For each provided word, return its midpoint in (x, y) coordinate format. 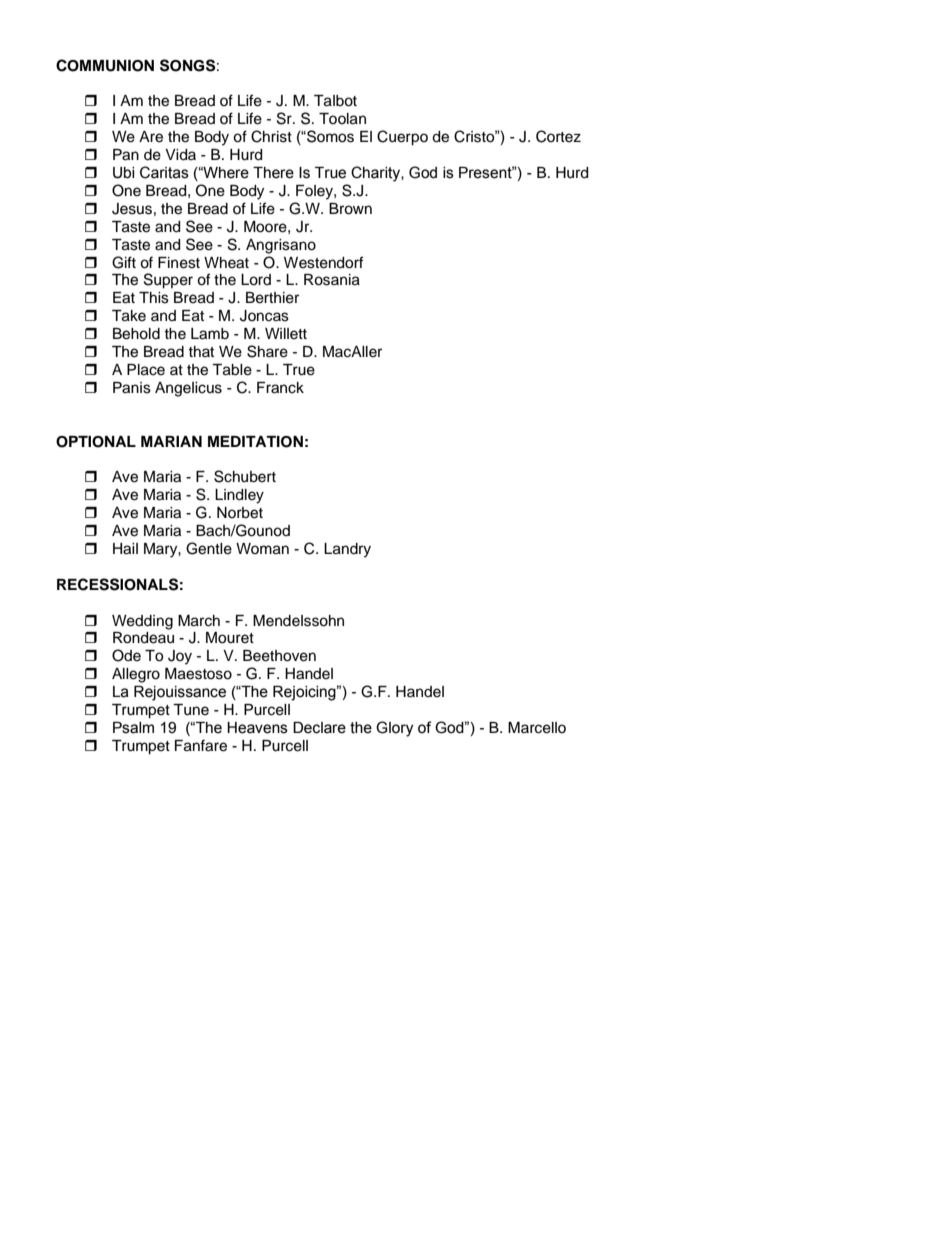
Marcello (537, 728)
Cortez (558, 136)
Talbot (335, 101)
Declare (319, 728)
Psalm (133, 728)
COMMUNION (105, 65)
